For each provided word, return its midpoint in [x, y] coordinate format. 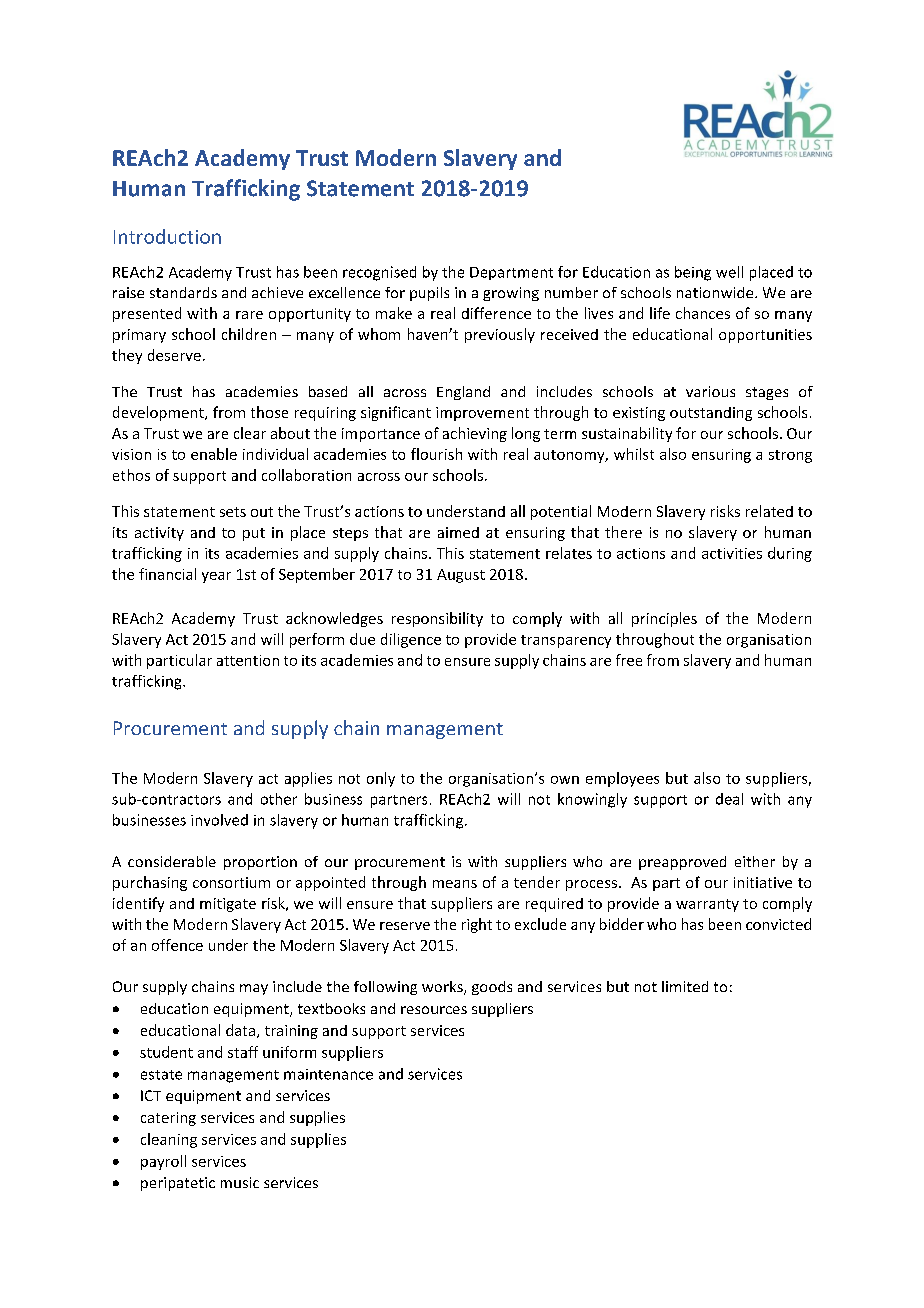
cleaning [169, 1140]
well [729, 272]
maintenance [328, 1074]
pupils [429, 294]
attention [248, 660]
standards [183, 292]
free [629, 660]
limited [685, 986]
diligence [411, 640]
